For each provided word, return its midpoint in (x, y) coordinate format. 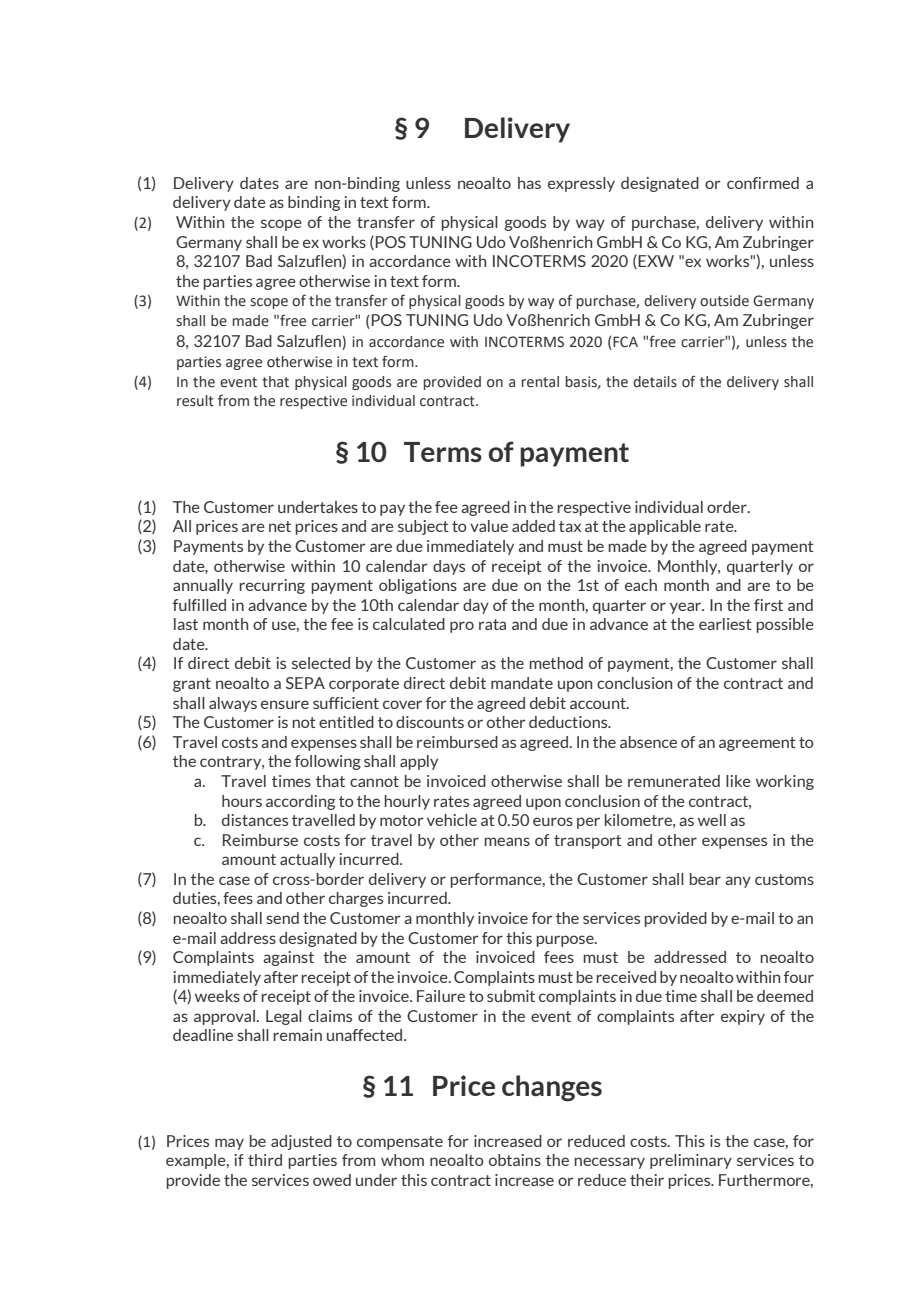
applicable (665, 527)
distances (255, 820)
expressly (581, 184)
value (489, 526)
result (195, 401)
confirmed (763, 183)
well (712, 820)
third (265, 1160)
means (507, 841)
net (280, 526)
